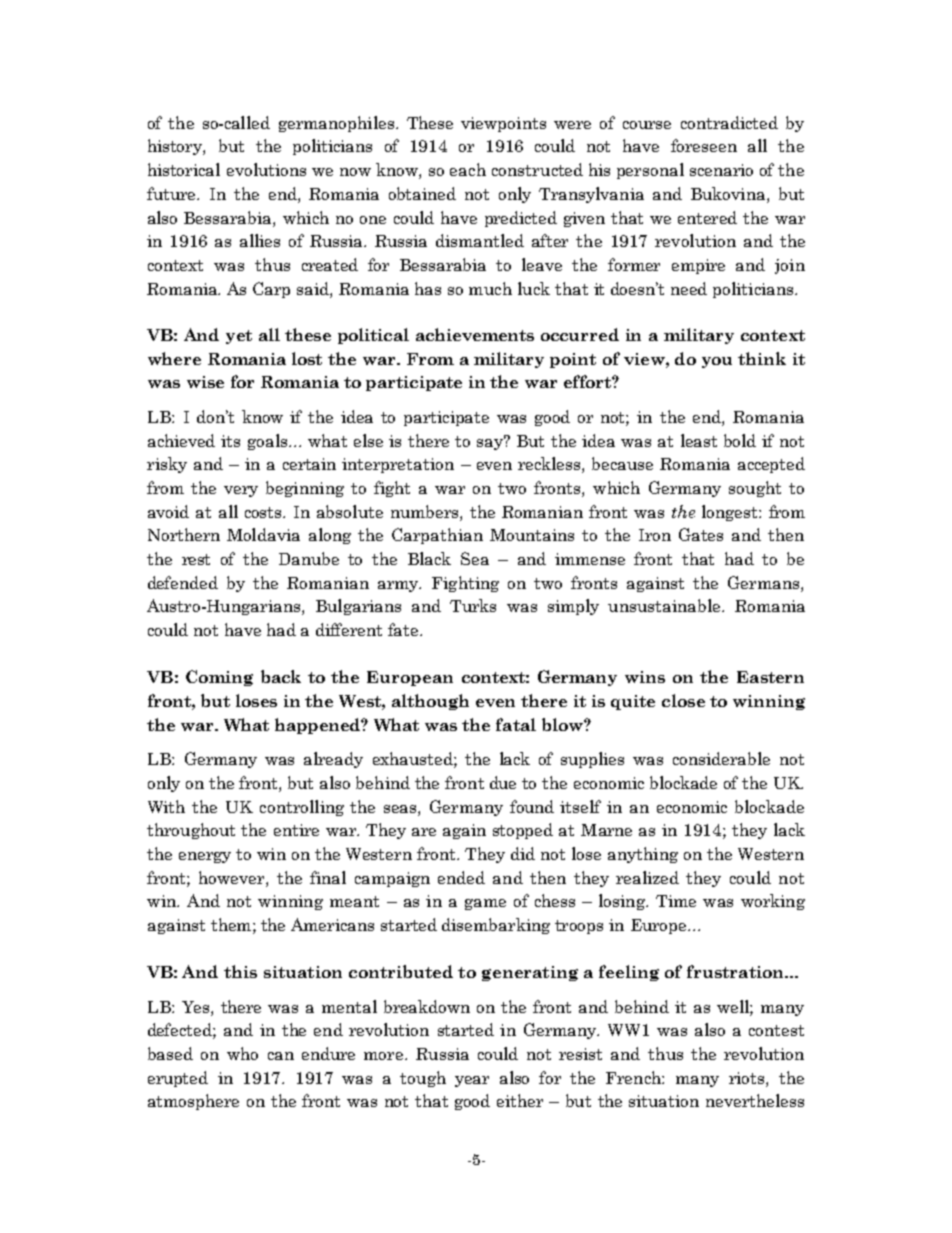  I want to click on who, so click(242, 1053).
